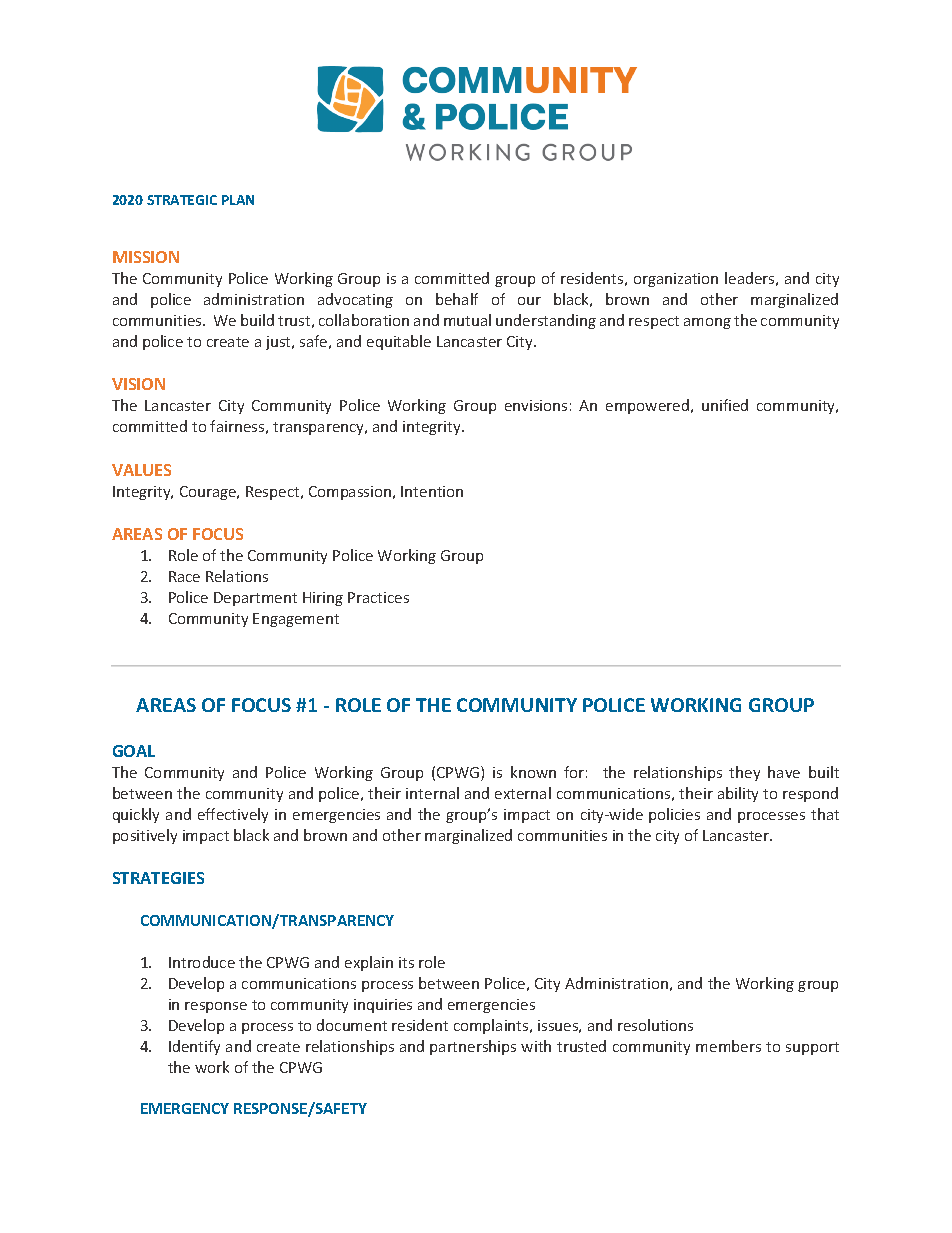  I want to click on STRATEGIES, so click(158, 878).
